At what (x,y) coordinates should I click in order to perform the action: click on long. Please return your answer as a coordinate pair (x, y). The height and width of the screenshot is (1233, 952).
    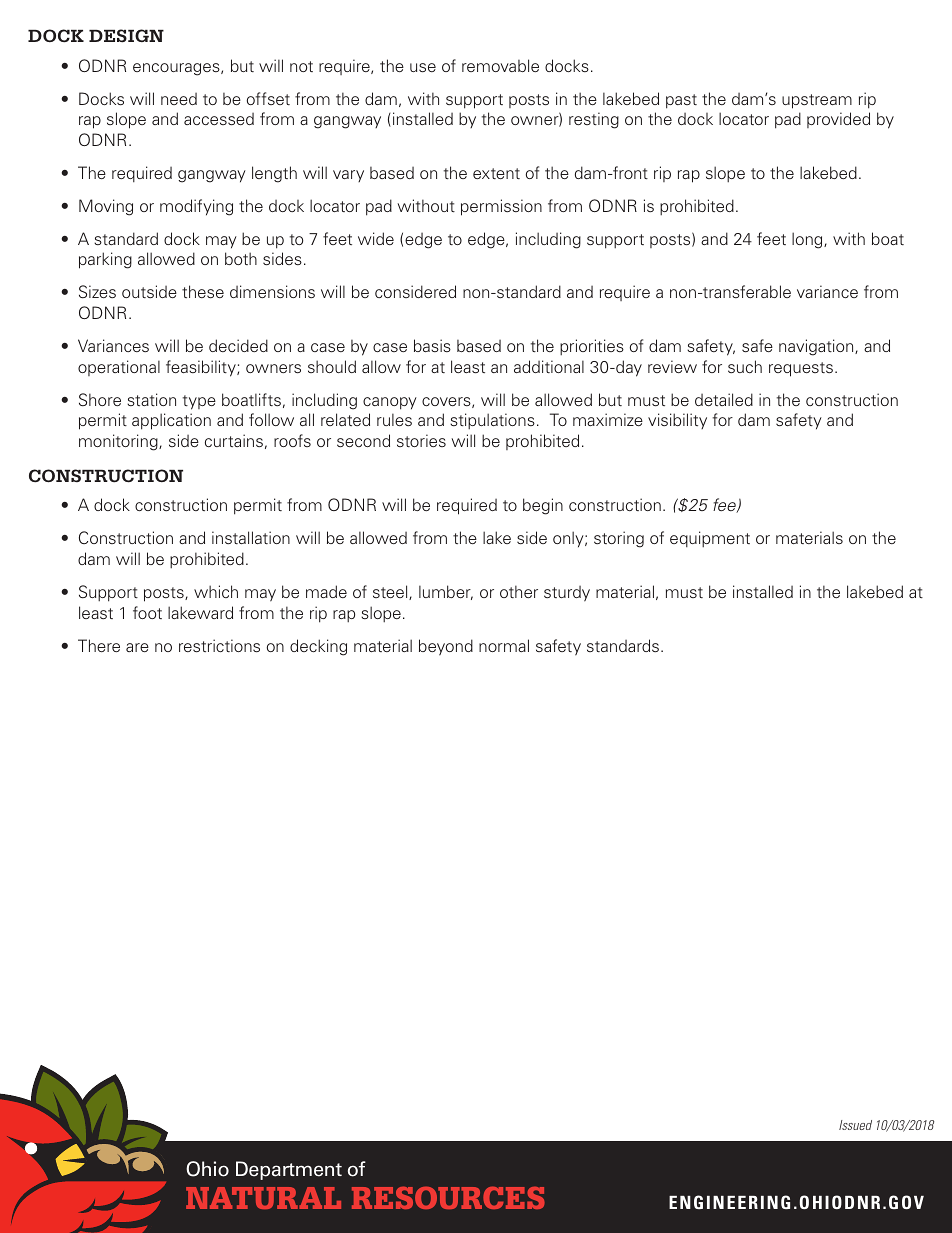
    Looking at the image, I should click on (808, 240).
